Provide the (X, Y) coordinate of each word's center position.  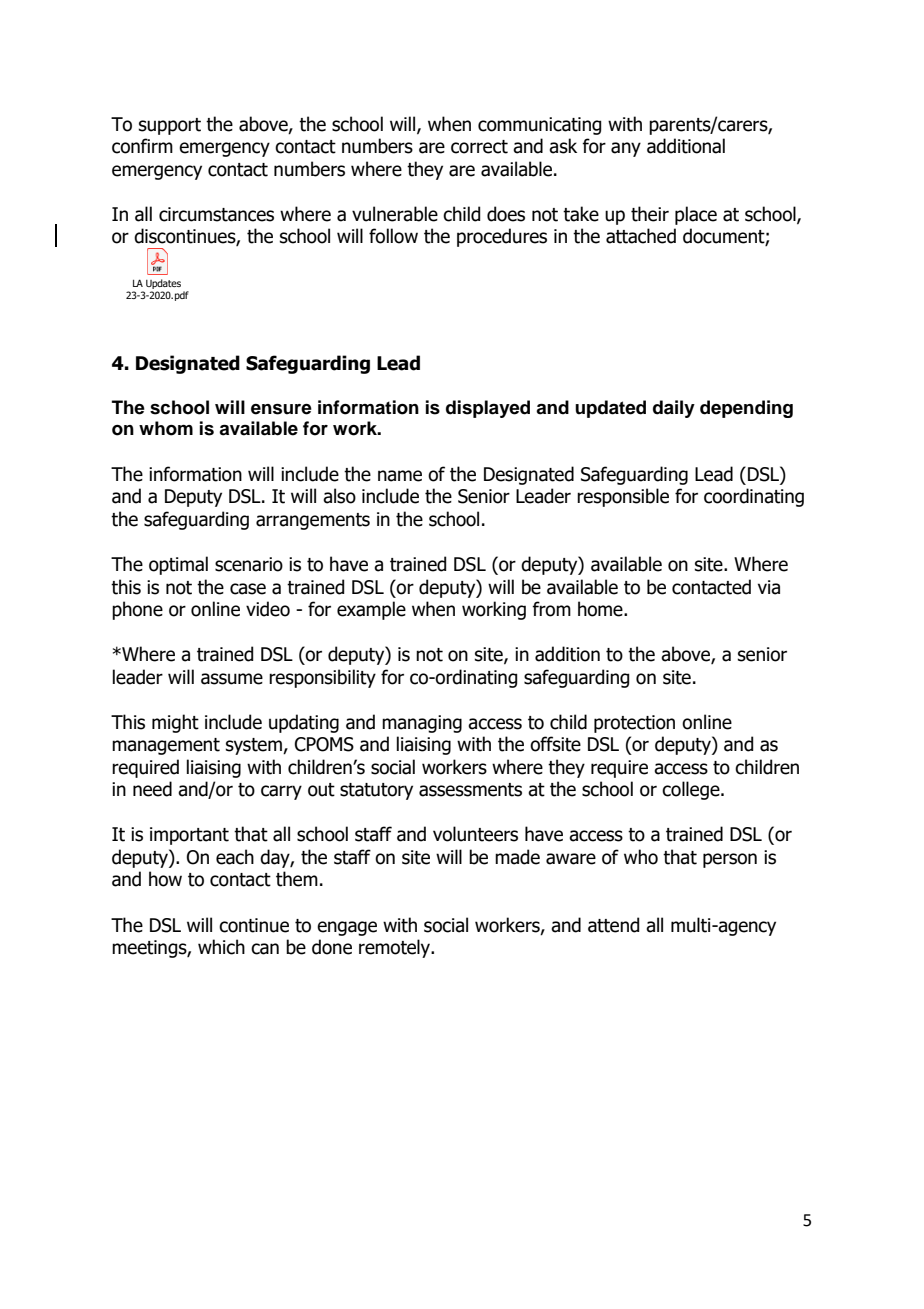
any (626, 149)
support (170, 126)
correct (479, 147)
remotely (396, 948)
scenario (249, 564)
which (221, 947)
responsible (623, 497)
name (400, 476)
